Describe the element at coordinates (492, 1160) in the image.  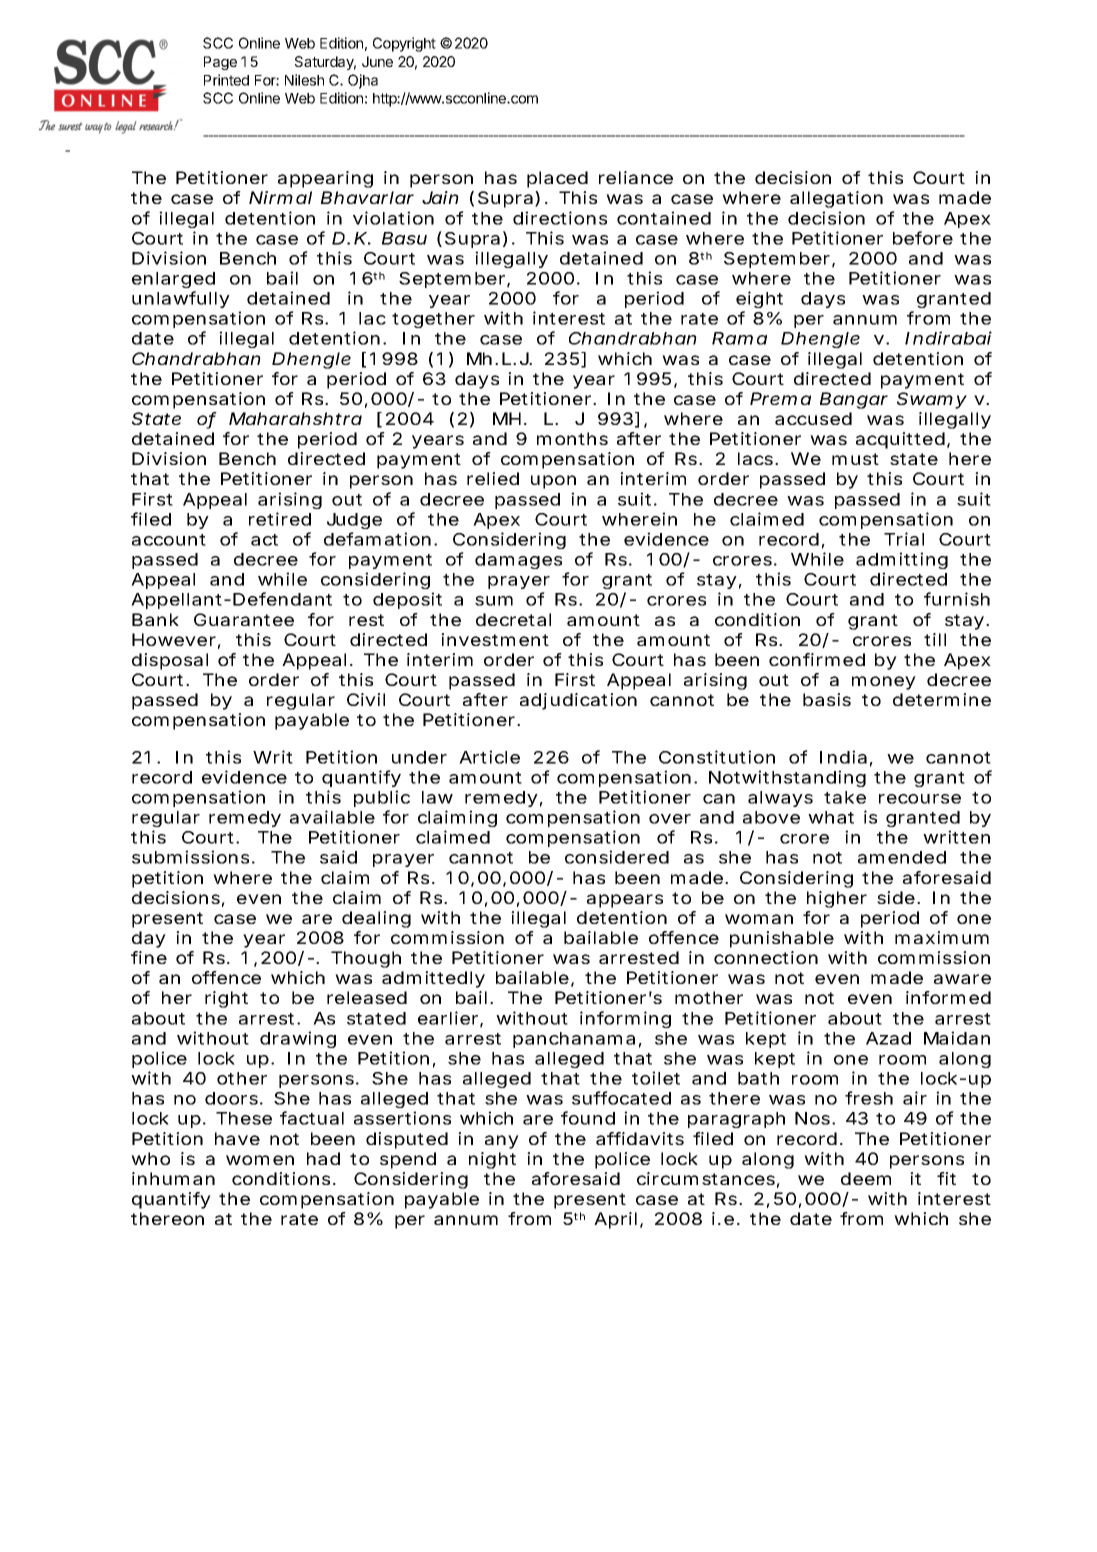
I see `night` at that location.
